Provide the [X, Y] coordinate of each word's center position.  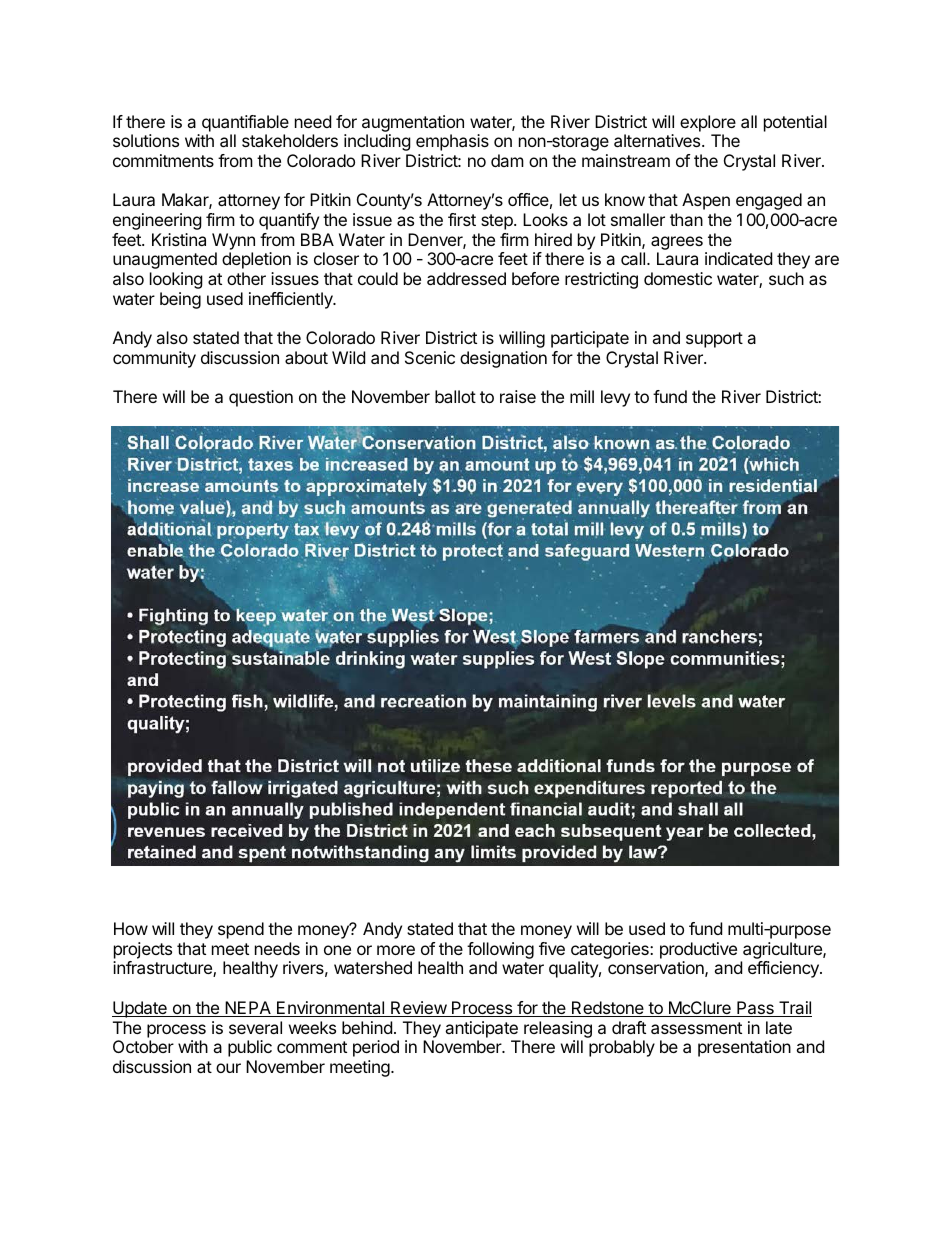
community [154, 359]
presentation [744, 1048]
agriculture [783, 950]
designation [503, 359]
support [714, 340]
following [500, 950]
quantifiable [245, 123]
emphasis [452, 142]
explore [708, 123]
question [261, 398]
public [250, 1048]
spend [241, 930]
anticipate [481, 1029]
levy [615, 398]
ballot [455, 396]
